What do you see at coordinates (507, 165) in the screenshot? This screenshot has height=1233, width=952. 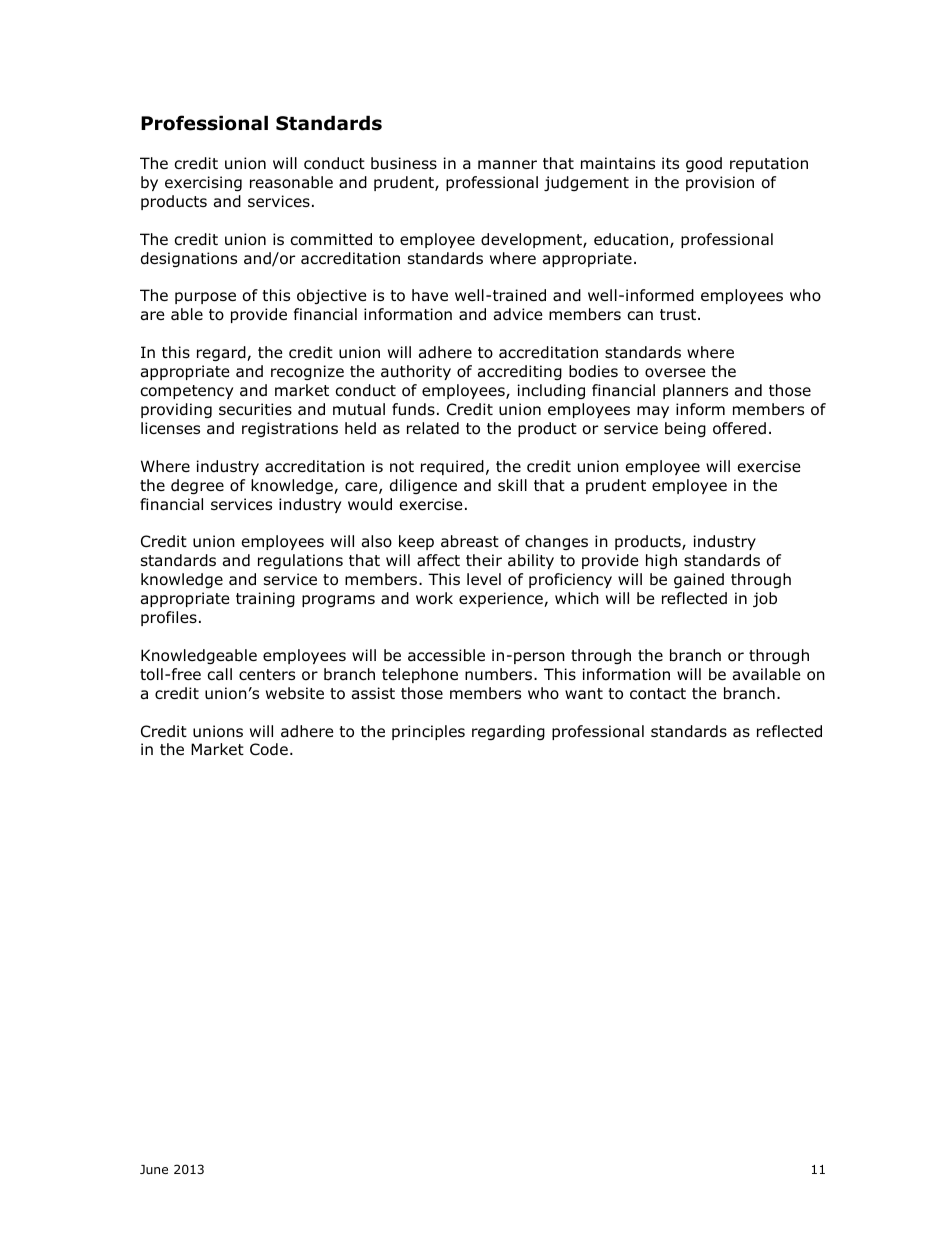 I see `manner` at bounding box center [507, 165].
